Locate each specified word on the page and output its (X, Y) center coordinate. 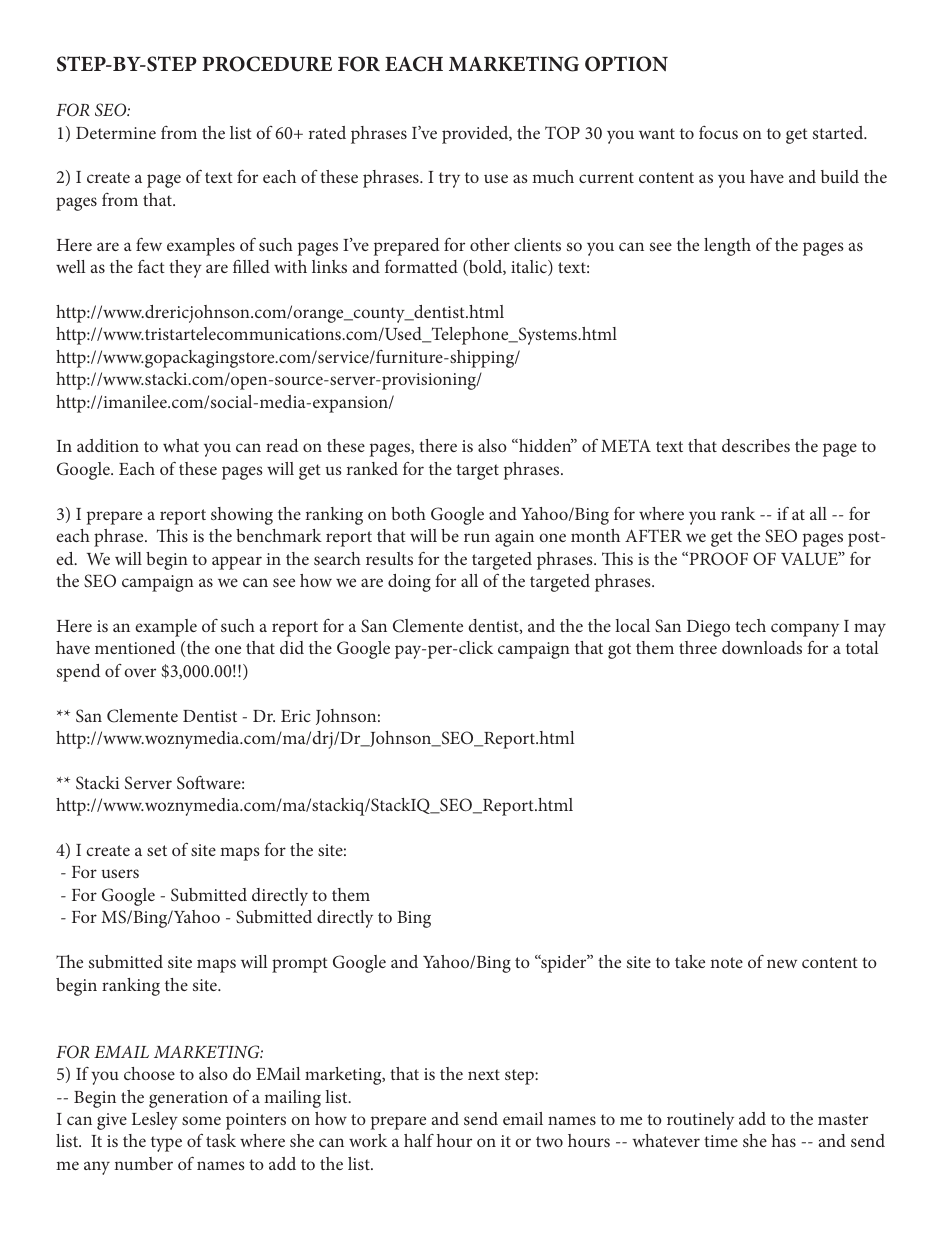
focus (718, 132)
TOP (562, 132)
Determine (116, 133)
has (784, 1140)
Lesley (155, 1121)
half (419, 1140)
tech (750, 625)
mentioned (135, 647)
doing (409, 583)
